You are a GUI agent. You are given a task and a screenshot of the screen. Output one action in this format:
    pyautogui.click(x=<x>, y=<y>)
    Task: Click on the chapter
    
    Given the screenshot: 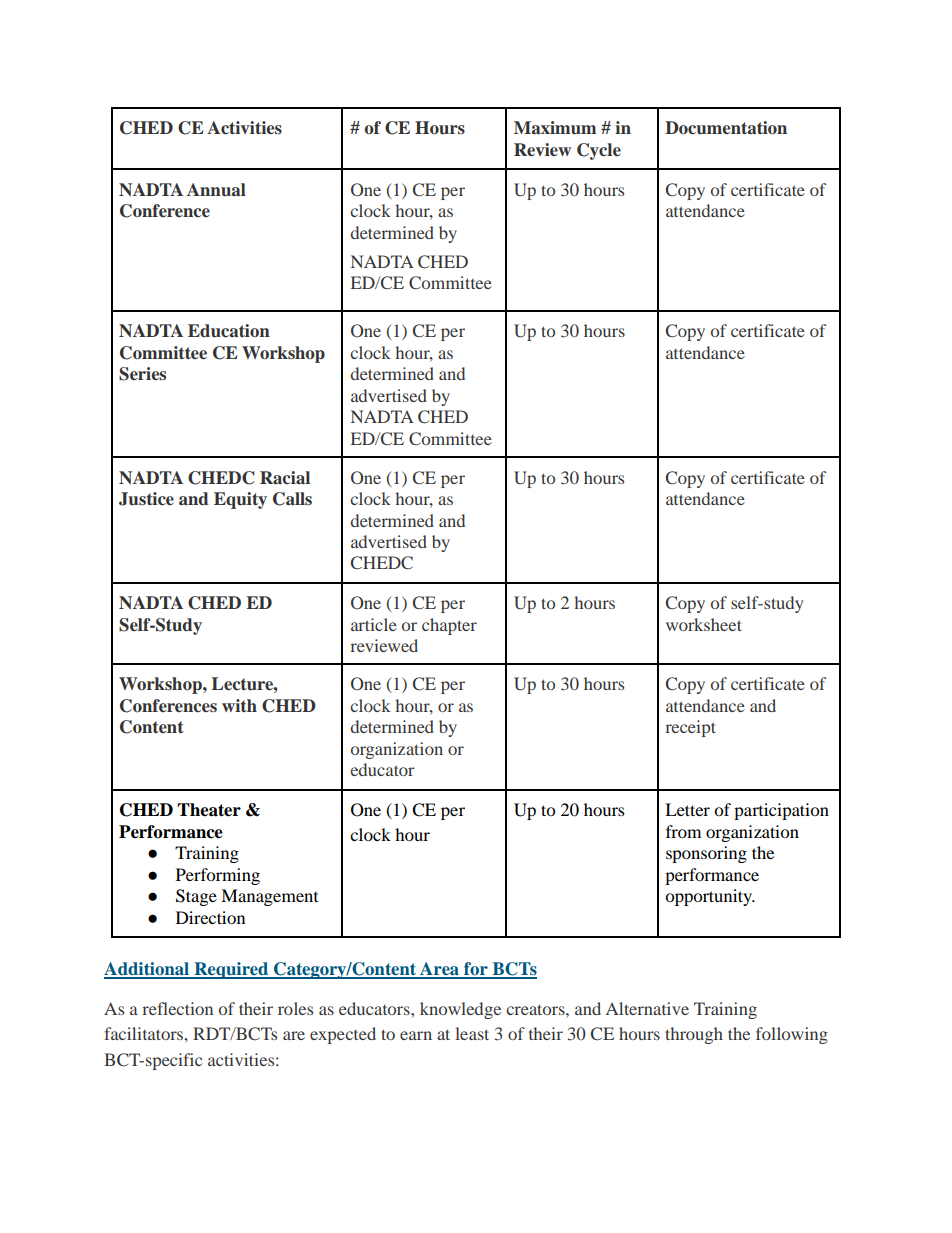 What is the action you would take?
    pyautogui.click(x=449, y=626)
